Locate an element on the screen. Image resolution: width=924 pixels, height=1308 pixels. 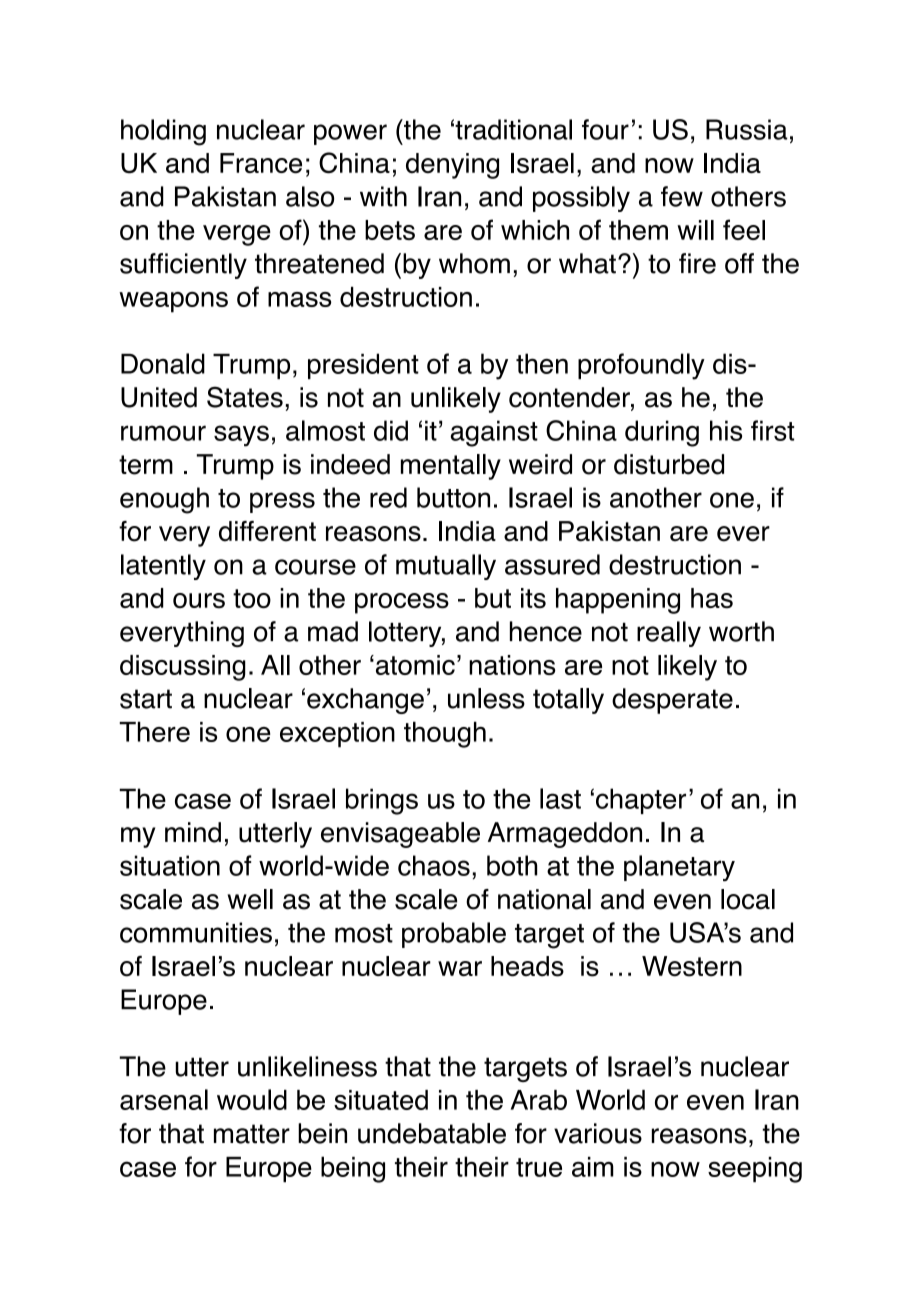
true is located at coordinates (539, 1167).
